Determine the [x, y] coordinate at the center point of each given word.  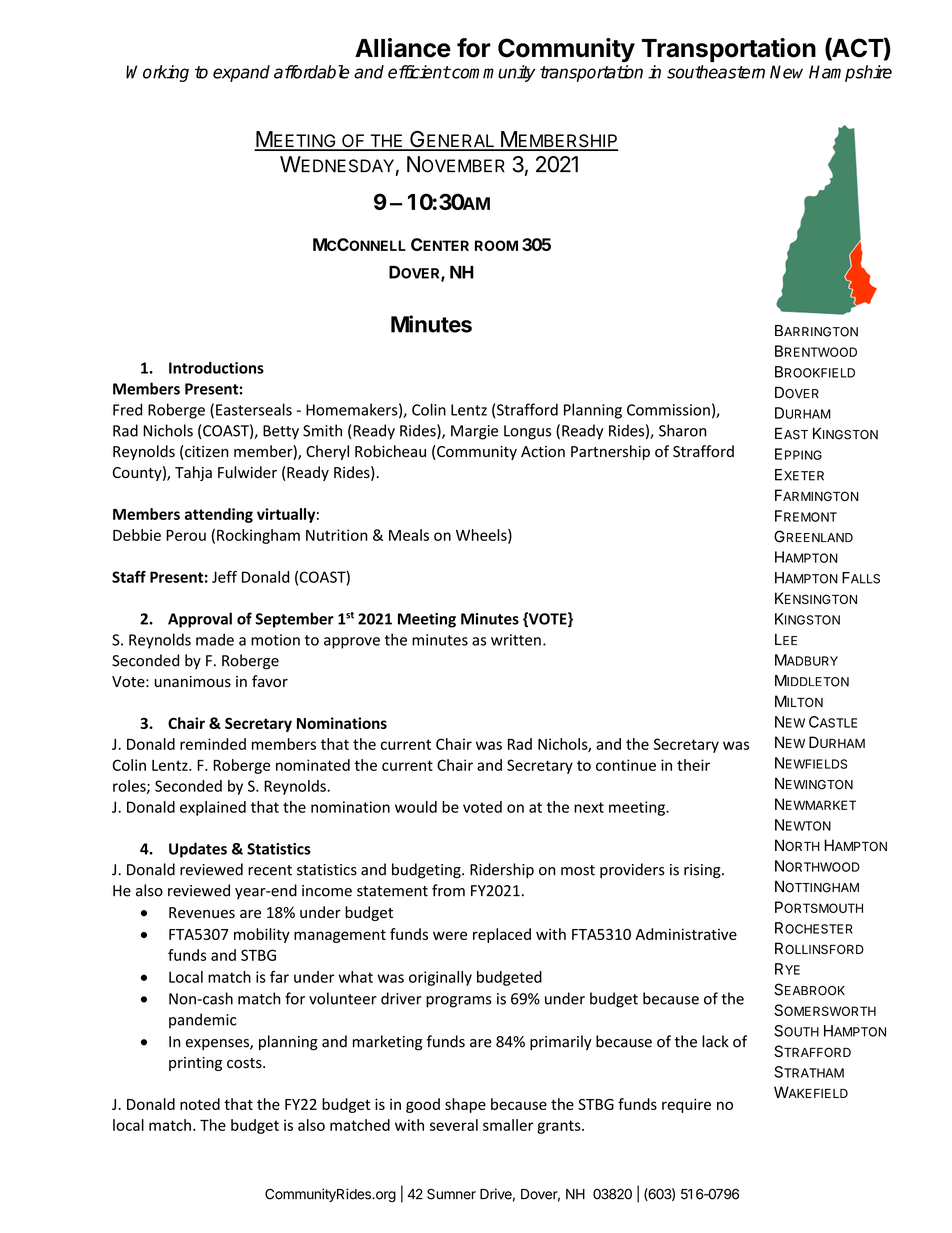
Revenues [202, 913]
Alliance [403, 48]
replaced [502, 935]
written [516, 640]
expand [241, 73]
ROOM [496, 245]
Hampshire [850, 73]
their [693, 765]
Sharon [683, 430]
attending [219, 515]
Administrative [686, 934]
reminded [213, 744]
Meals [409, 535]
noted [200, 1104]
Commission [668, 410]
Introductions [216, 368]
